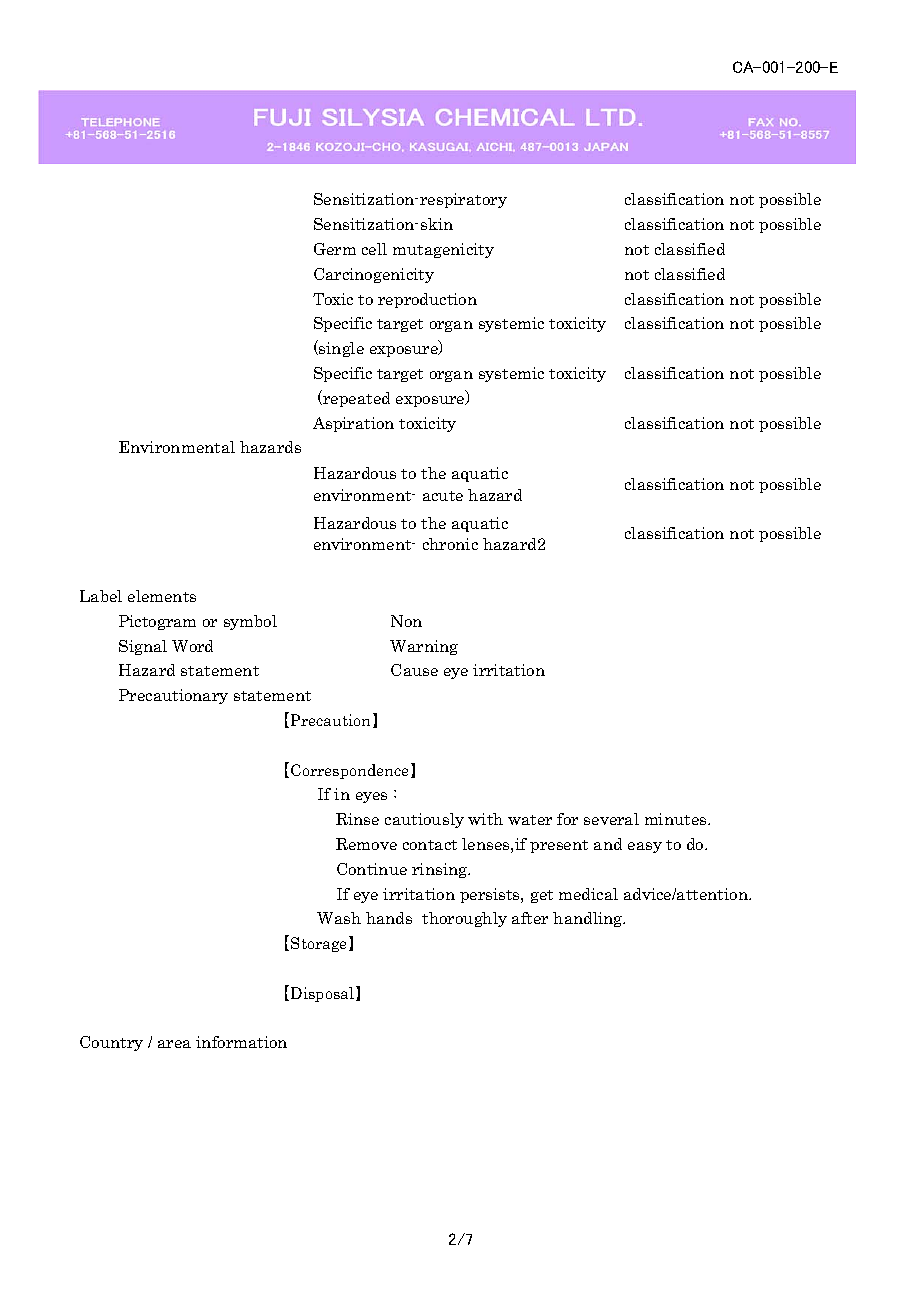 This document has height=1308, width=924. What do you see at coordinates (589, 919) in the document?
I see `handling` at bounding box center [589, 919].
